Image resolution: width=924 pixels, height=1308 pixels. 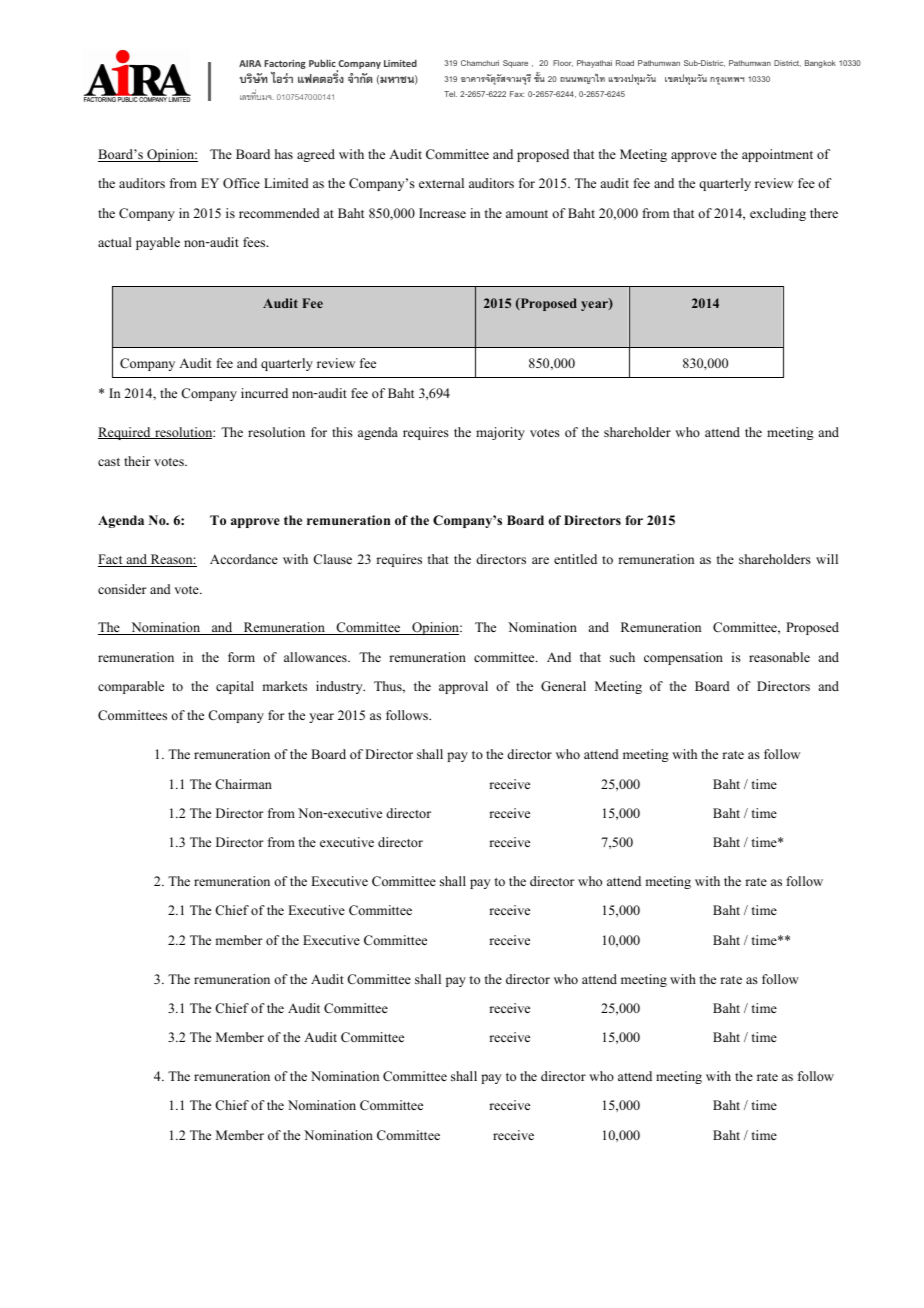 What do you see at coordinates (827, 559) in the screenshot?
I see `will` at bounding box center [827, 559].
